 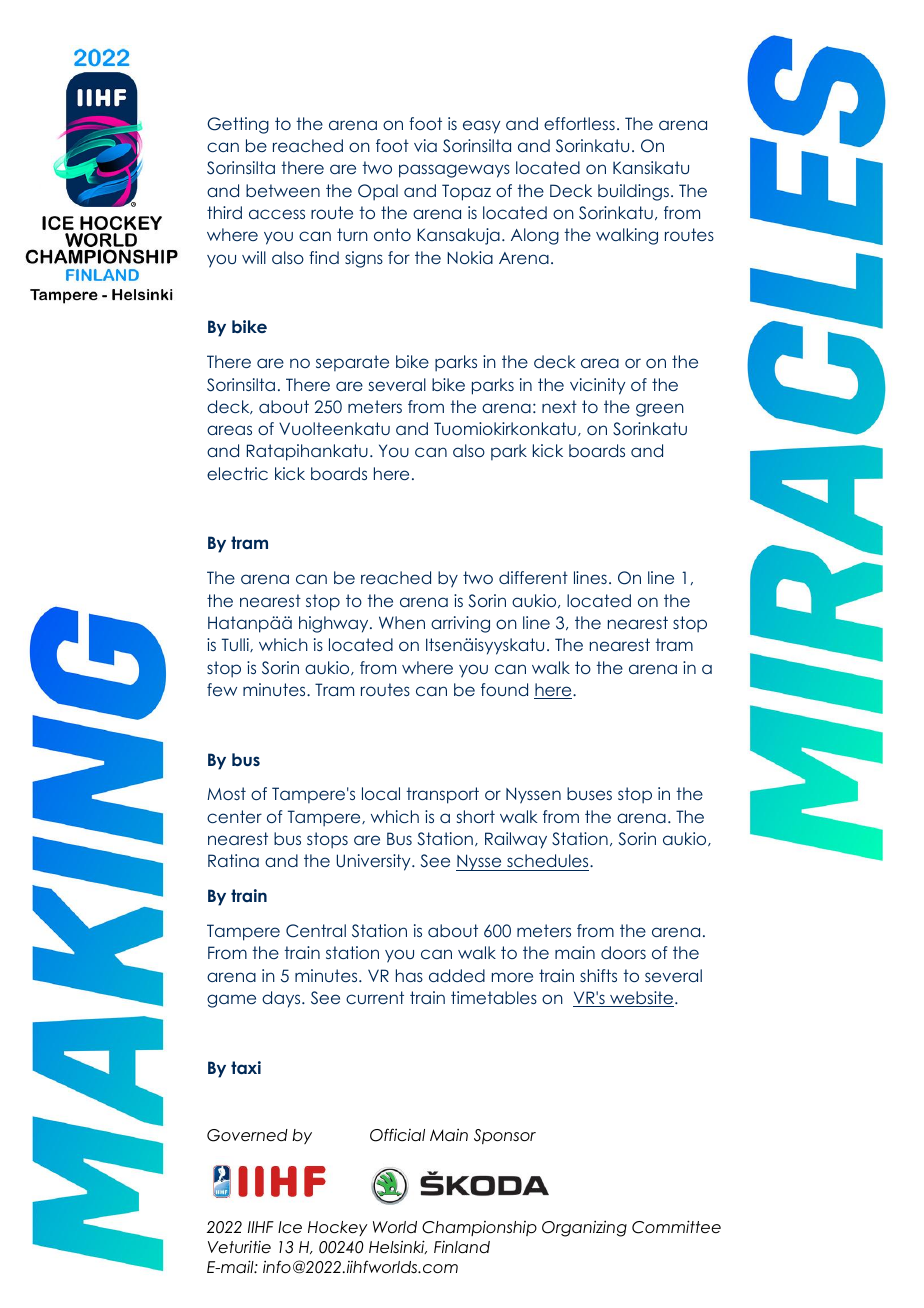 What do you see at coordinates (633, 192) in the image?
I see `buildings` at bounding box center [633, 192].
